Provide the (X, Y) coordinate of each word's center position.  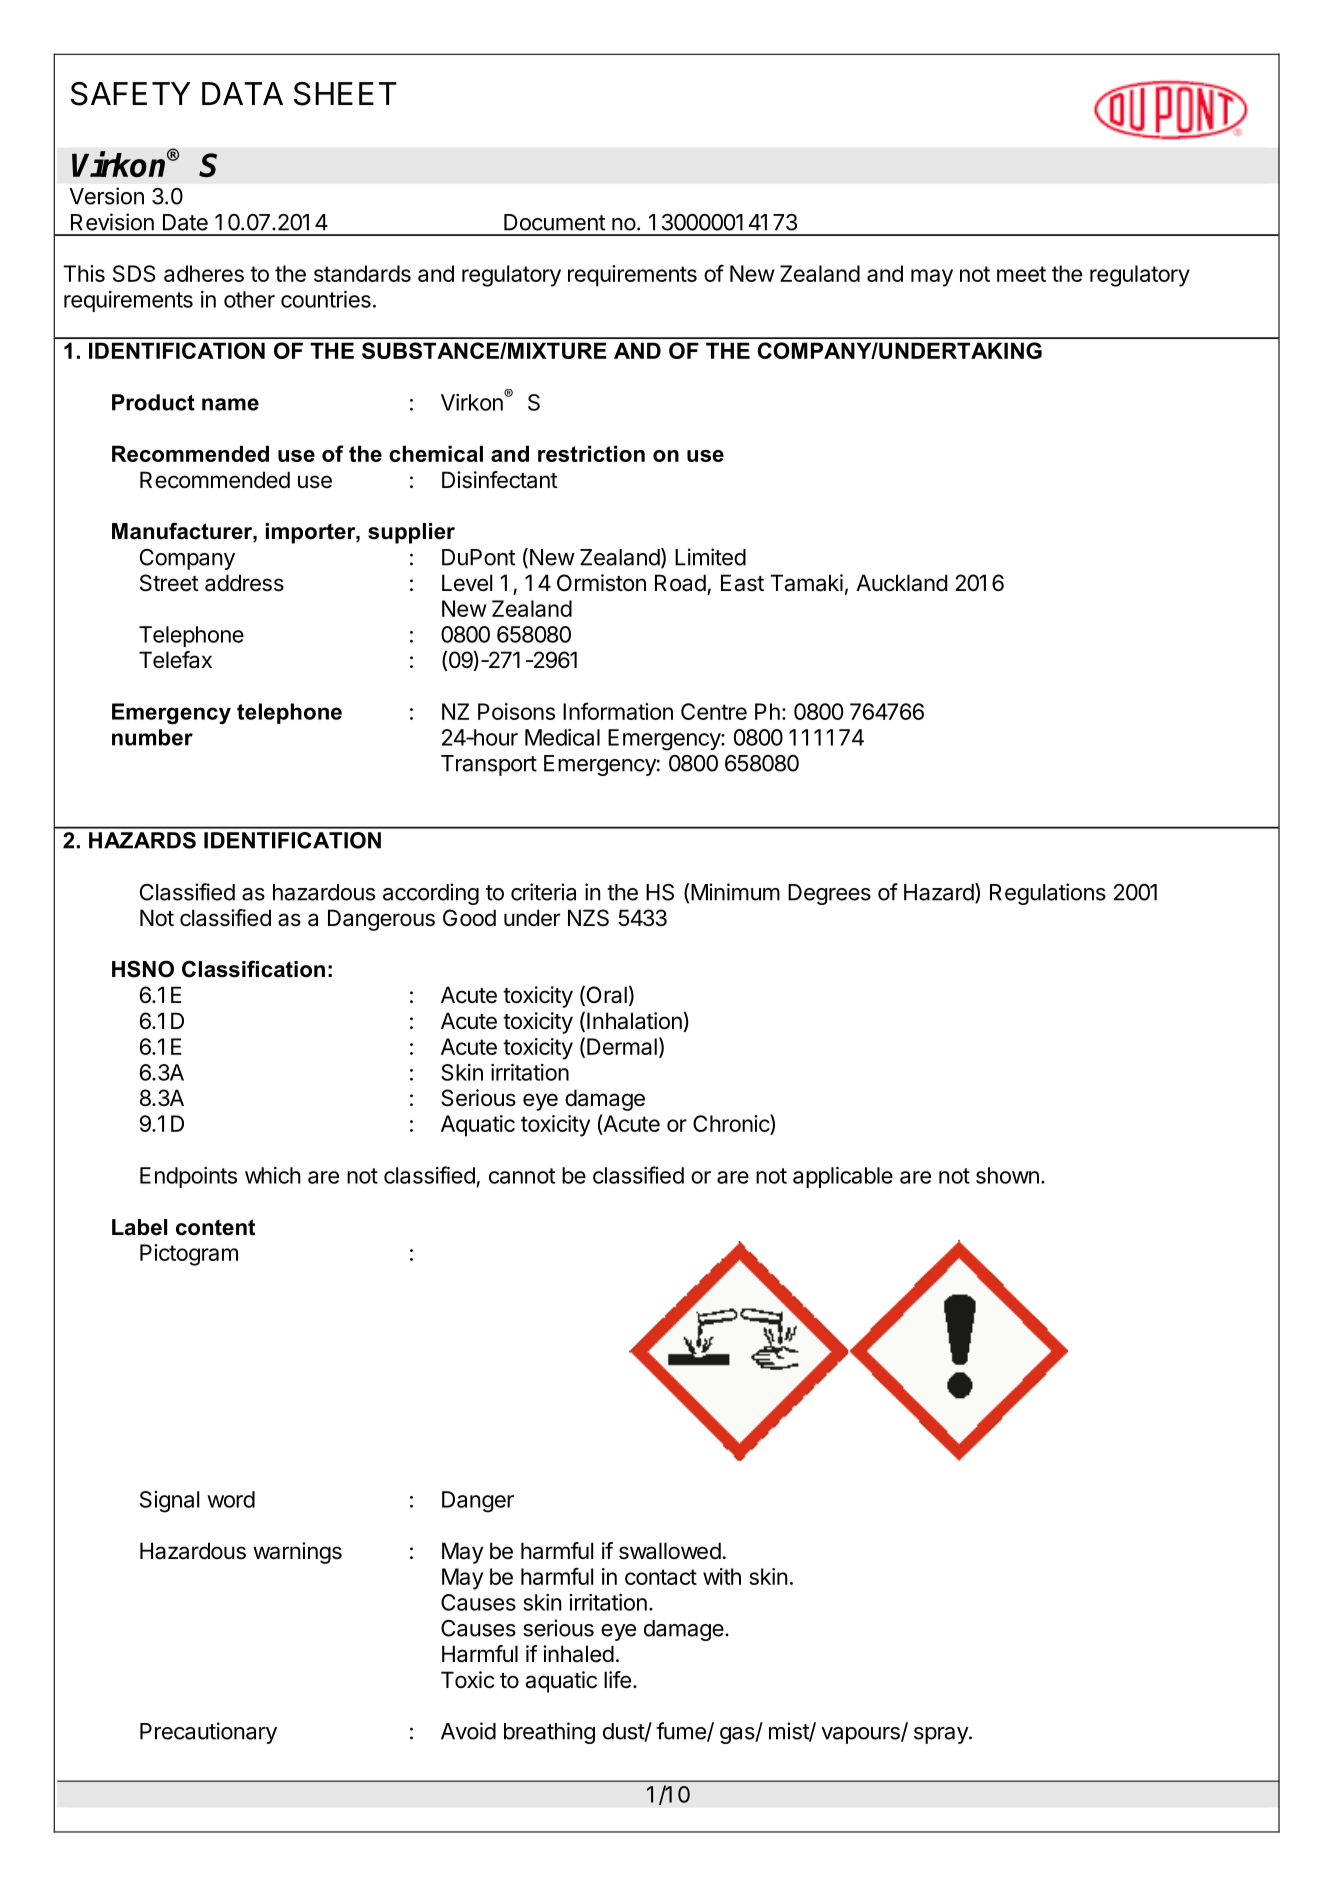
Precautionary (208, 1733)
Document (554, 222)
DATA (242, 93)
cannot (522, 1176)
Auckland (901, 583)
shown (1007, 1175)
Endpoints (188, 1177)
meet (1021, 274)
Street (169, 583)
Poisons (516, 711)
